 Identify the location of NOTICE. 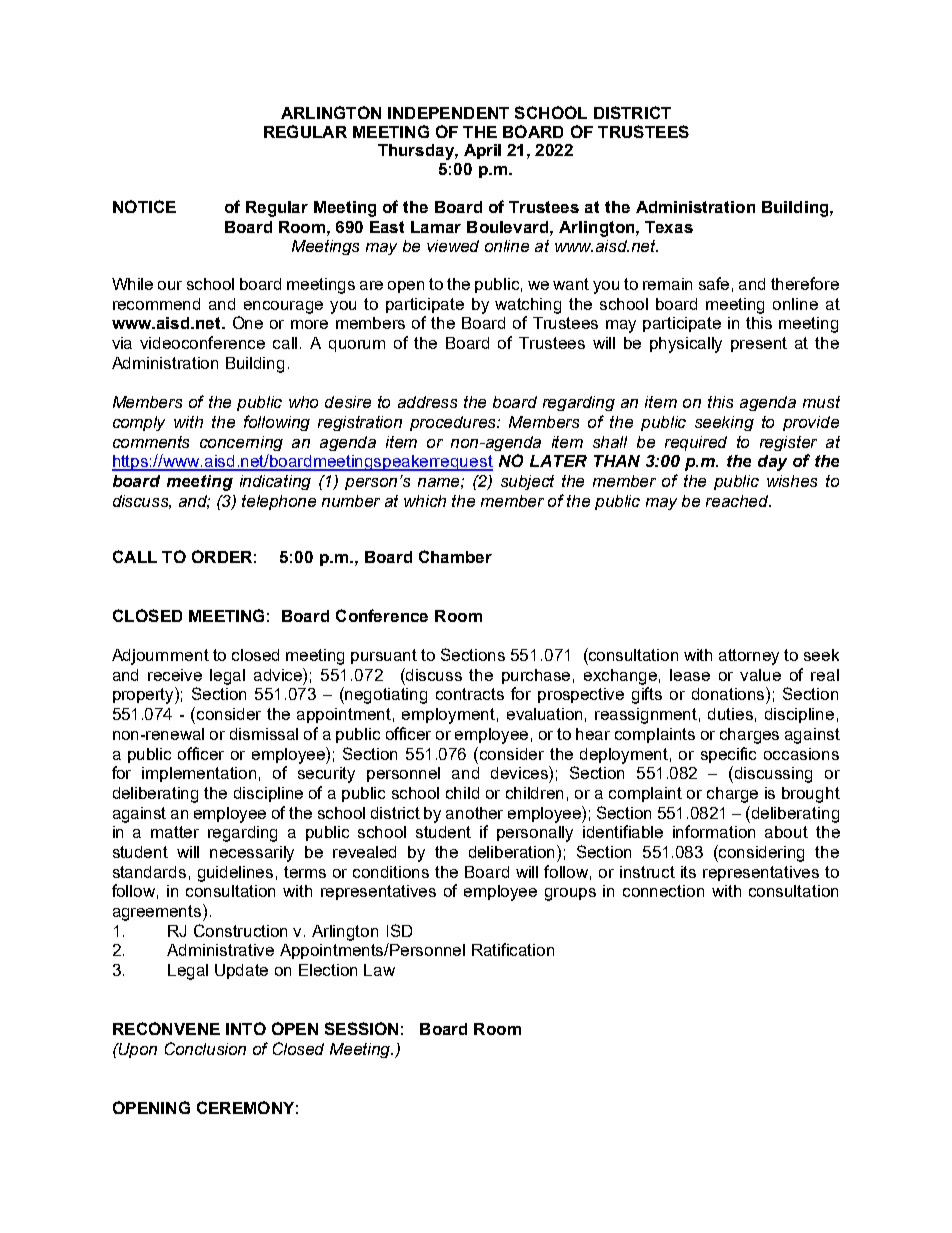
(144, 206).
